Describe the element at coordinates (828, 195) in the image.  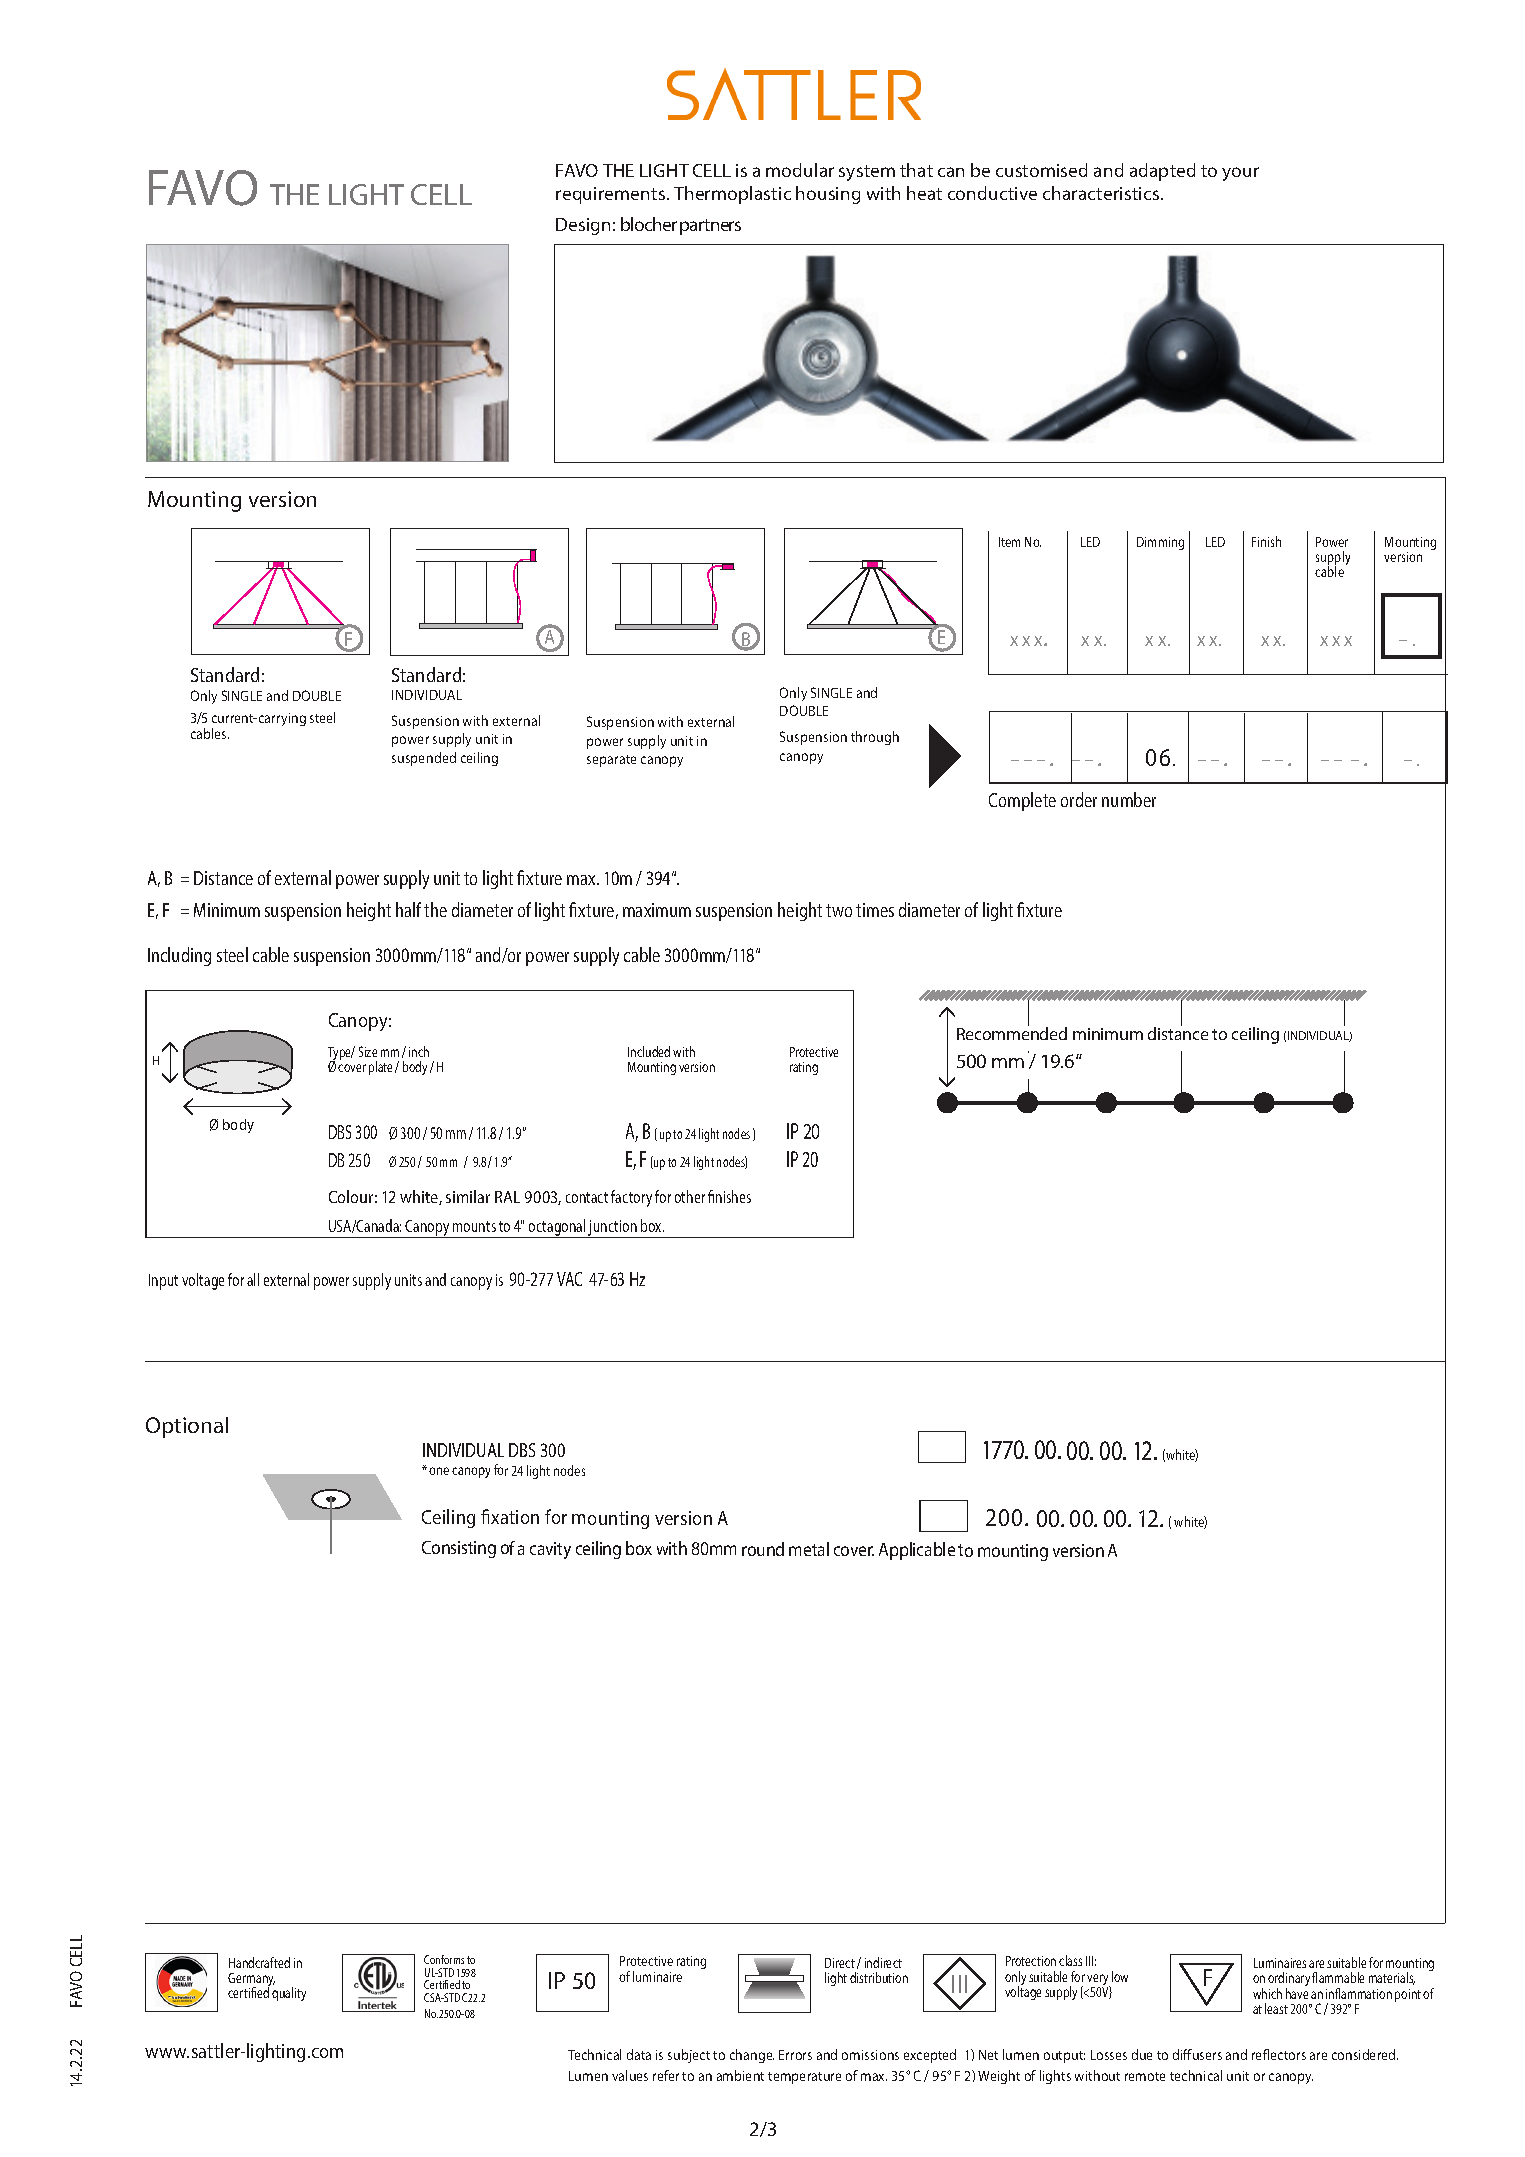
I see `housing` at that location.
